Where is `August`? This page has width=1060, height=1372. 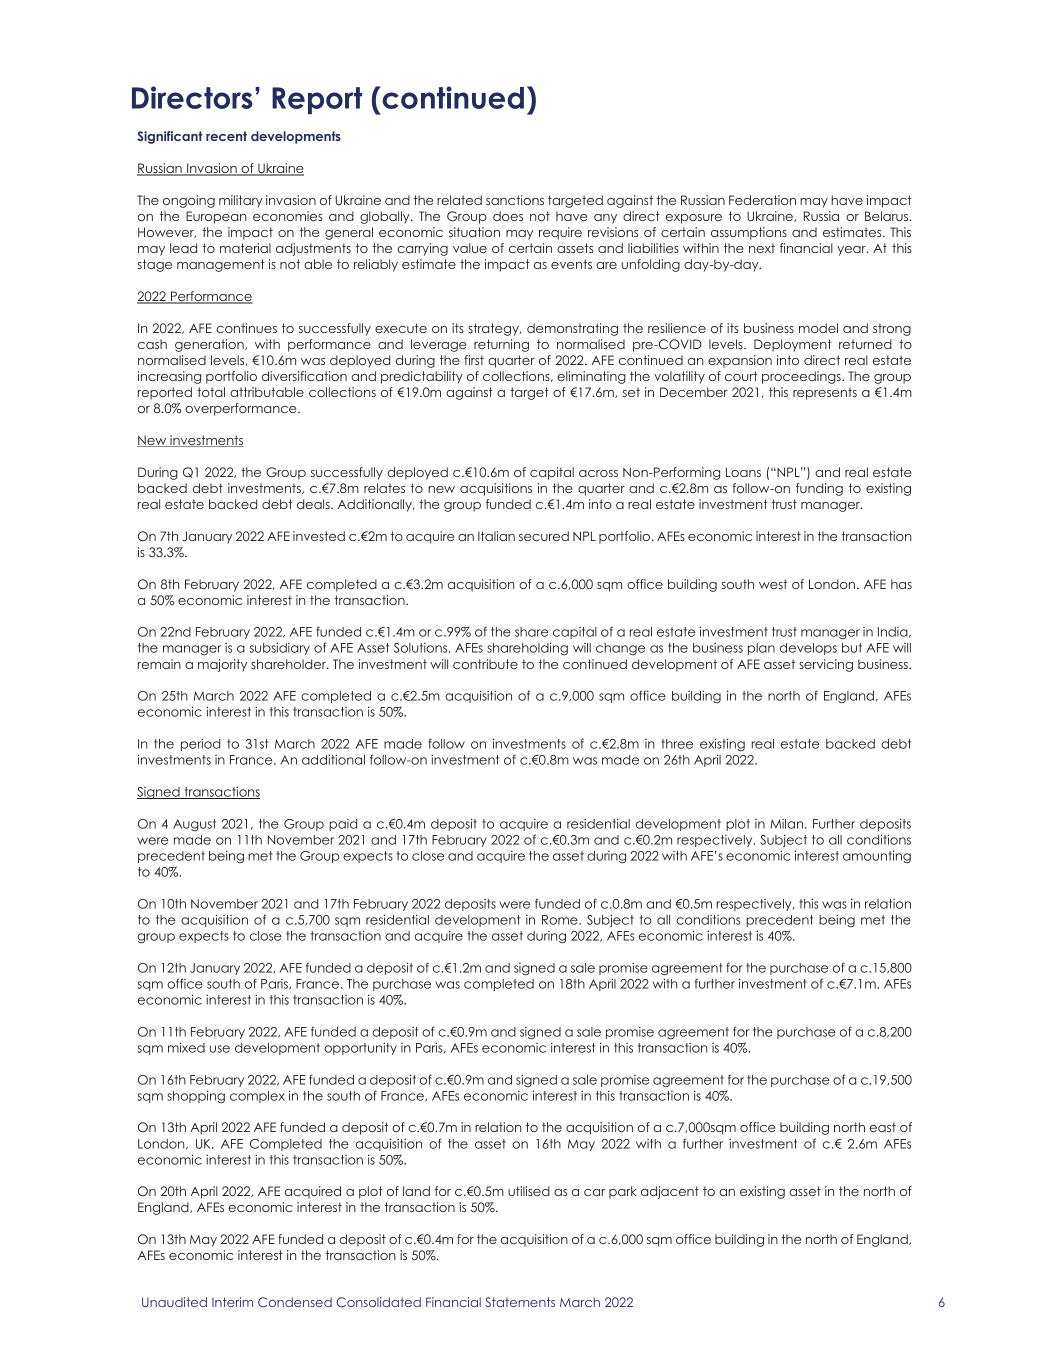
August is located at coordinates (194, 825).
